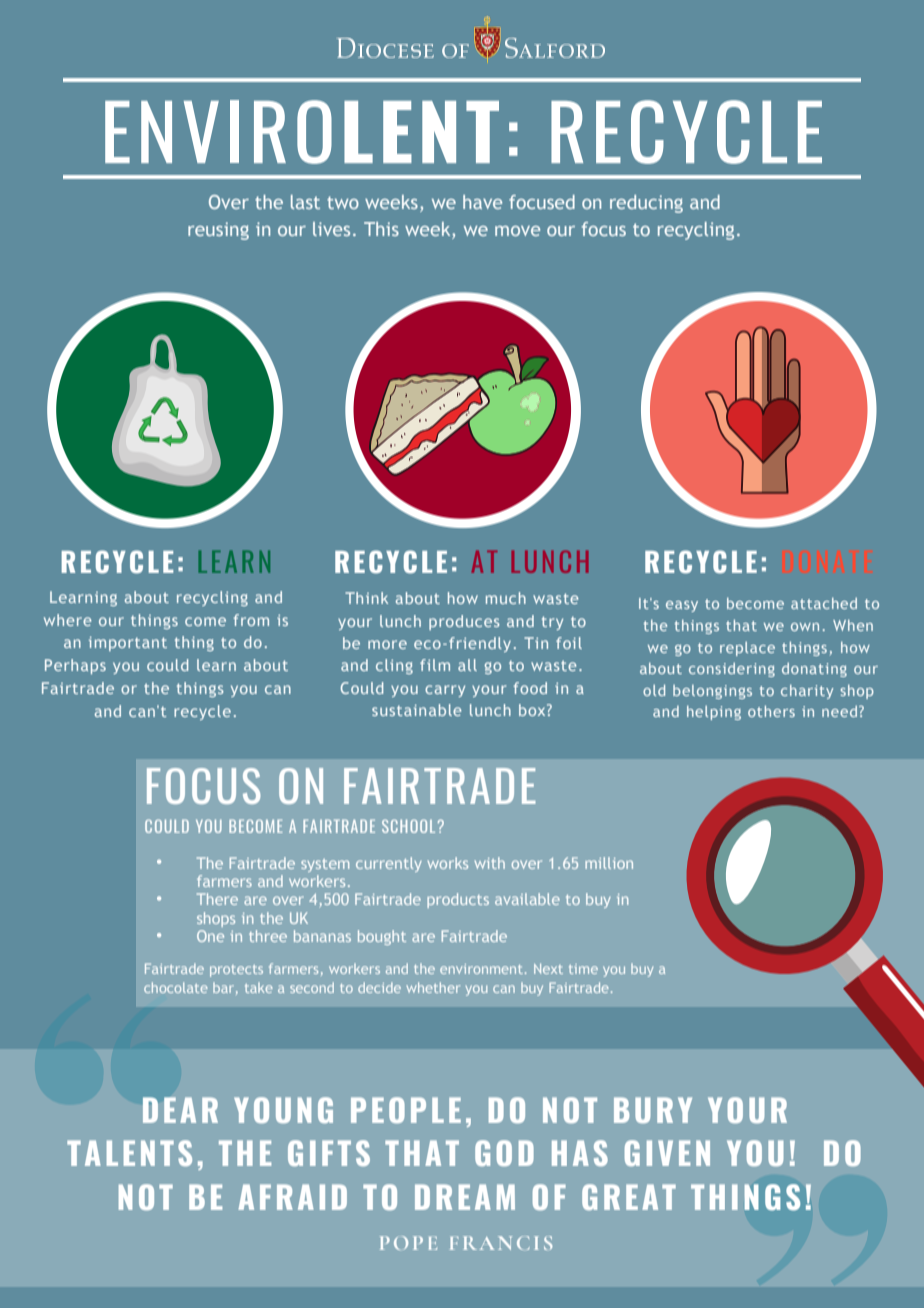  What do you see at coordinates (771, 711) in the page?
I see `others` at bounding box center [771, 711].
